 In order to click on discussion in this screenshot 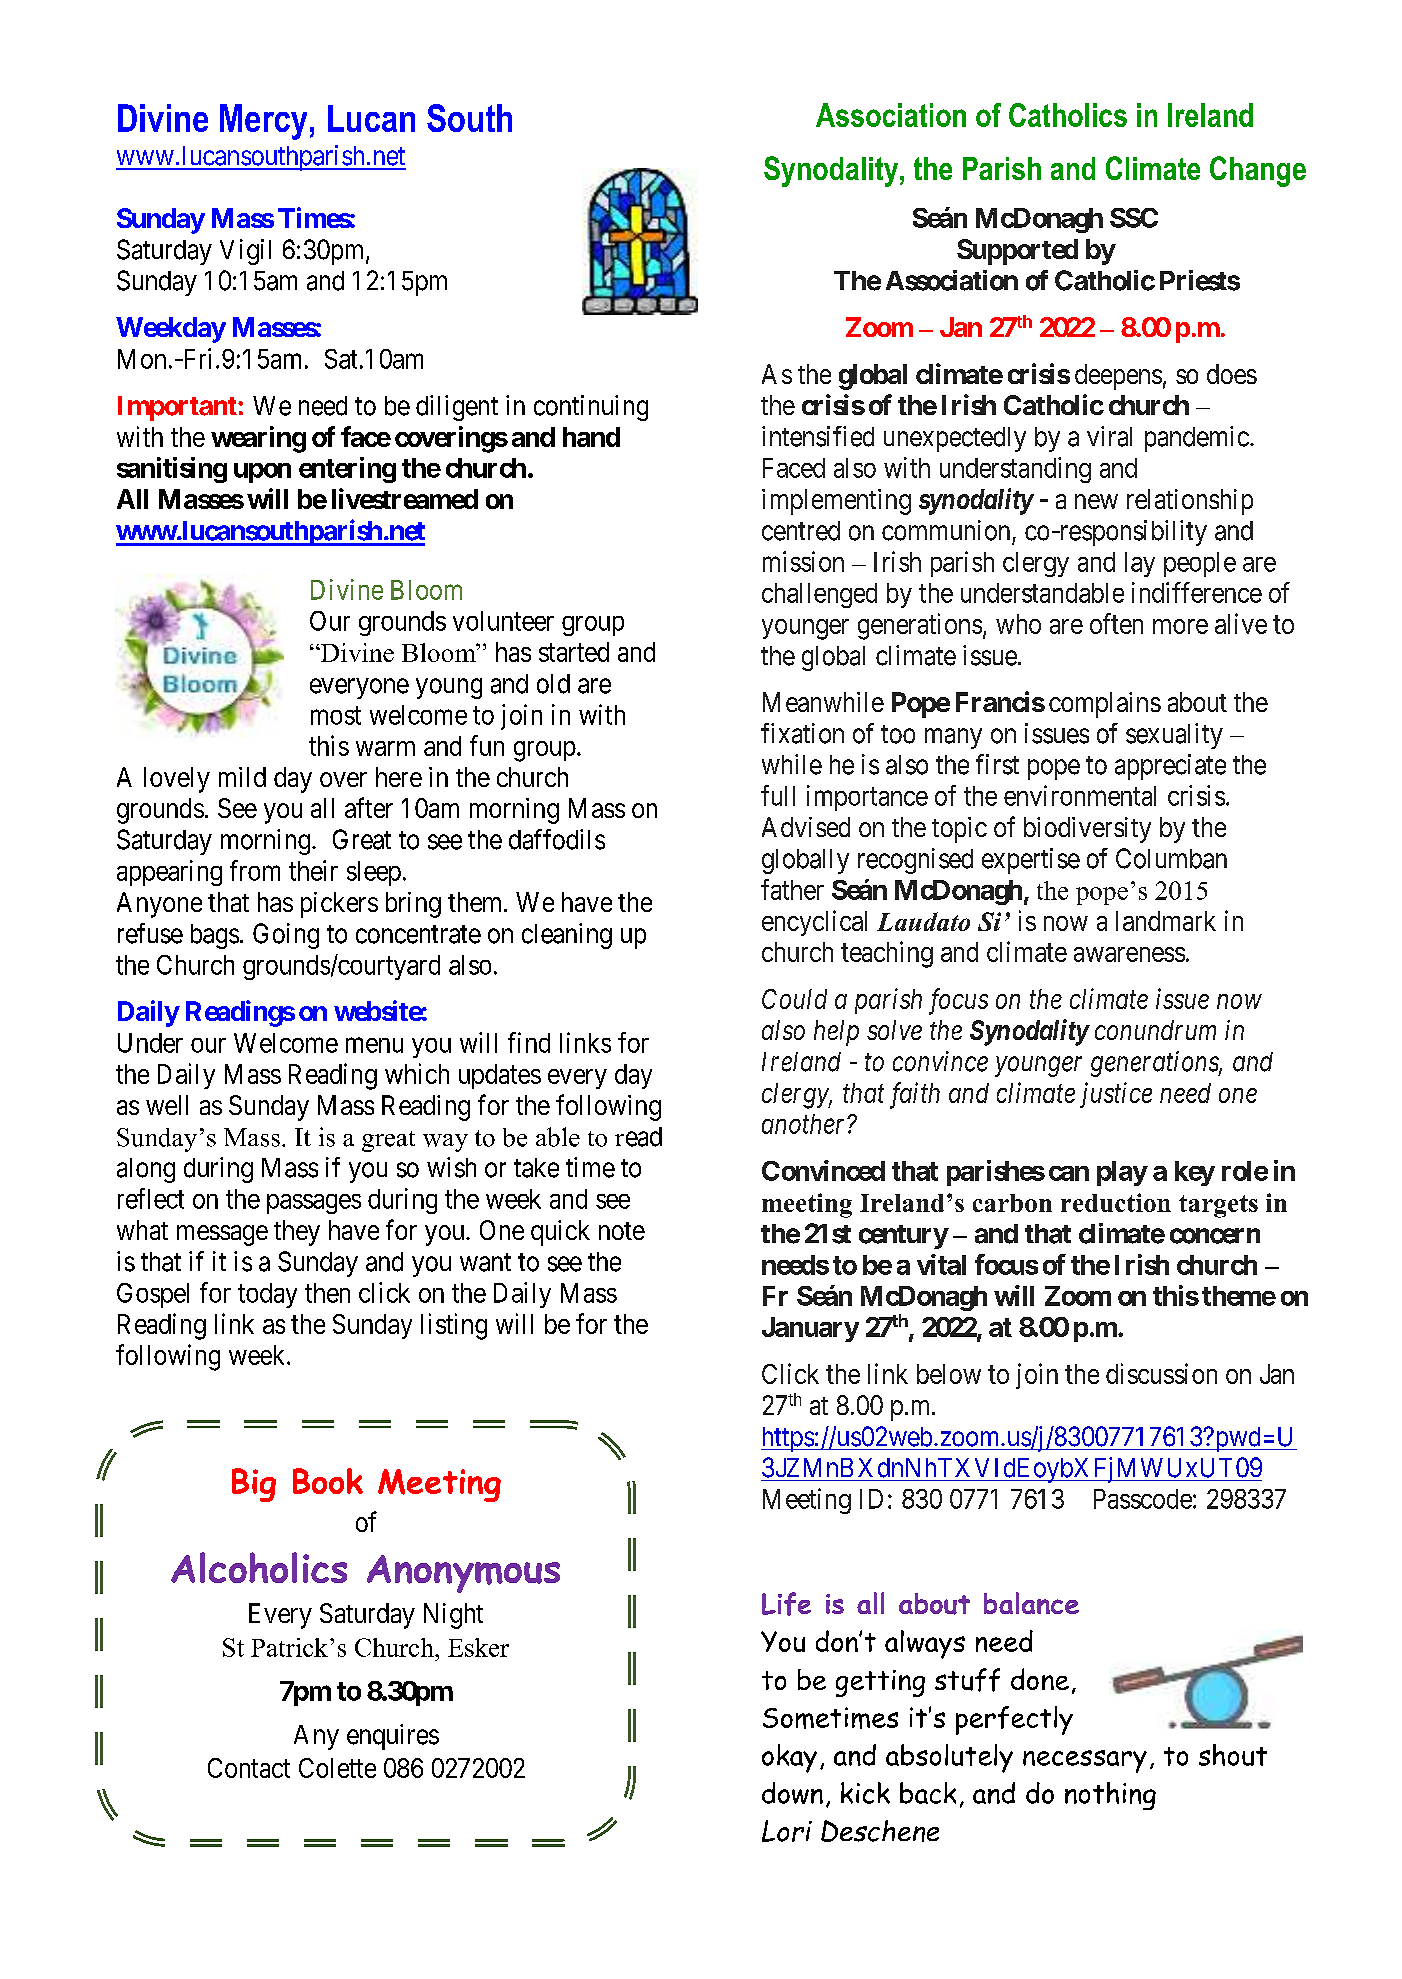, I will do `click(1161, 1373)`.
